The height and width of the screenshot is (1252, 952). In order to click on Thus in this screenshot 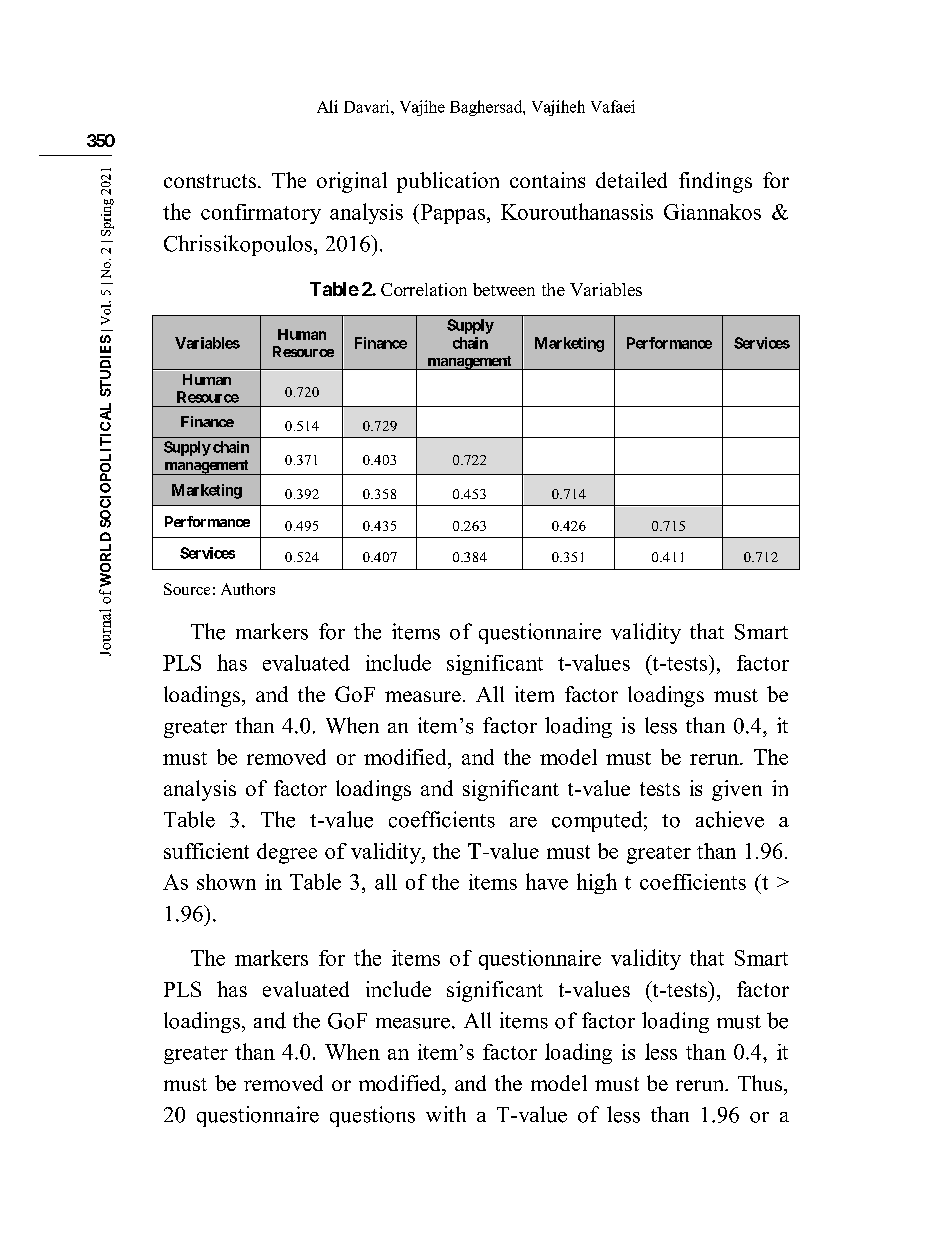, I will do `click(761, 1083)`.
